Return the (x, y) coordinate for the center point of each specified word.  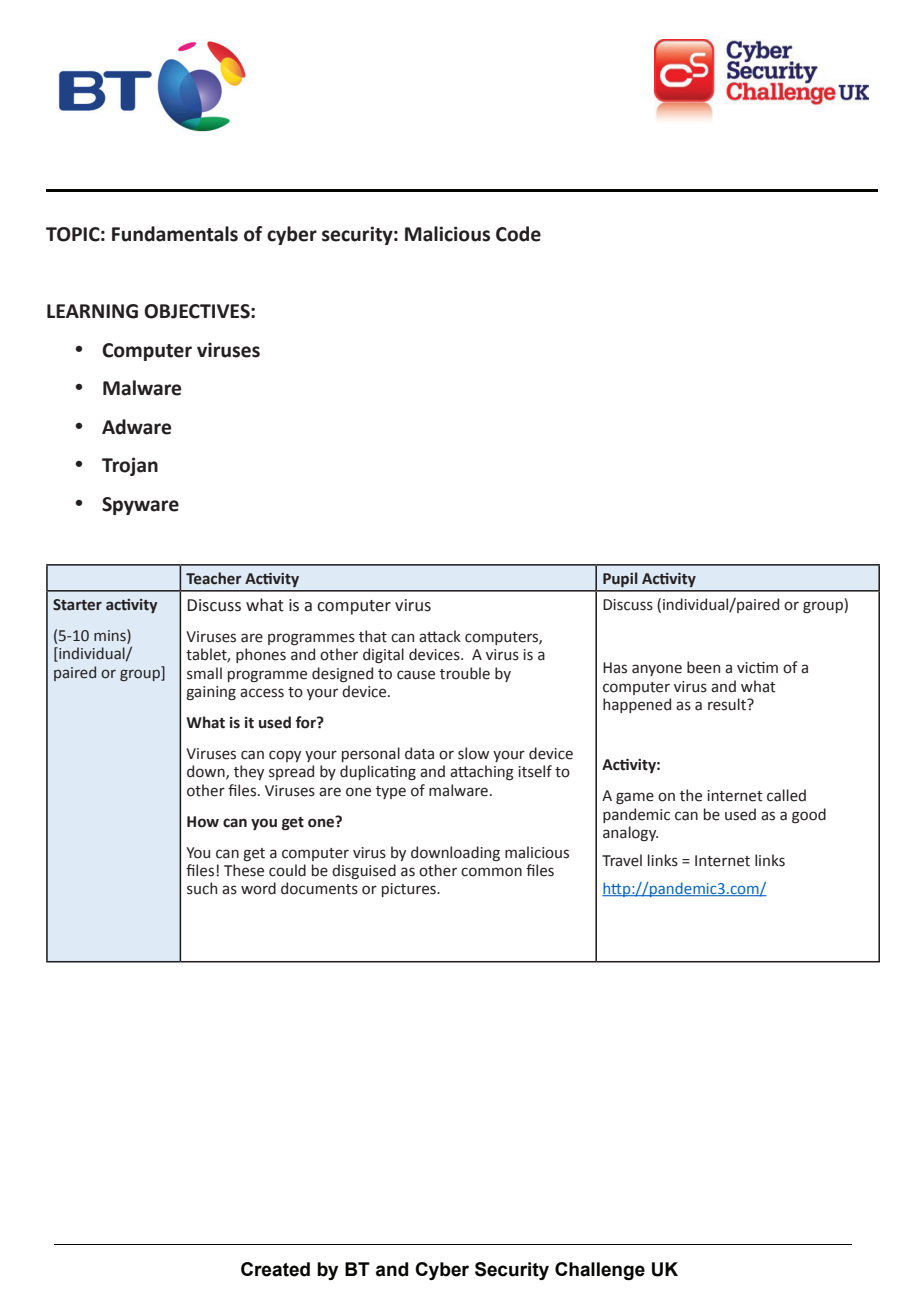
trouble (465, 673)
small (204, 673)
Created (275, 1269)
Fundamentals (175, 234)
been (703, 667)
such (202, 888)
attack (440, 636)
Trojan (130, 466)
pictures (410, 890)
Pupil (620, 579)
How (203, 822)
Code (518, 234)
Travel (622, 860)
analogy (630, 833)
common (491, 872)
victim (757, 668)
